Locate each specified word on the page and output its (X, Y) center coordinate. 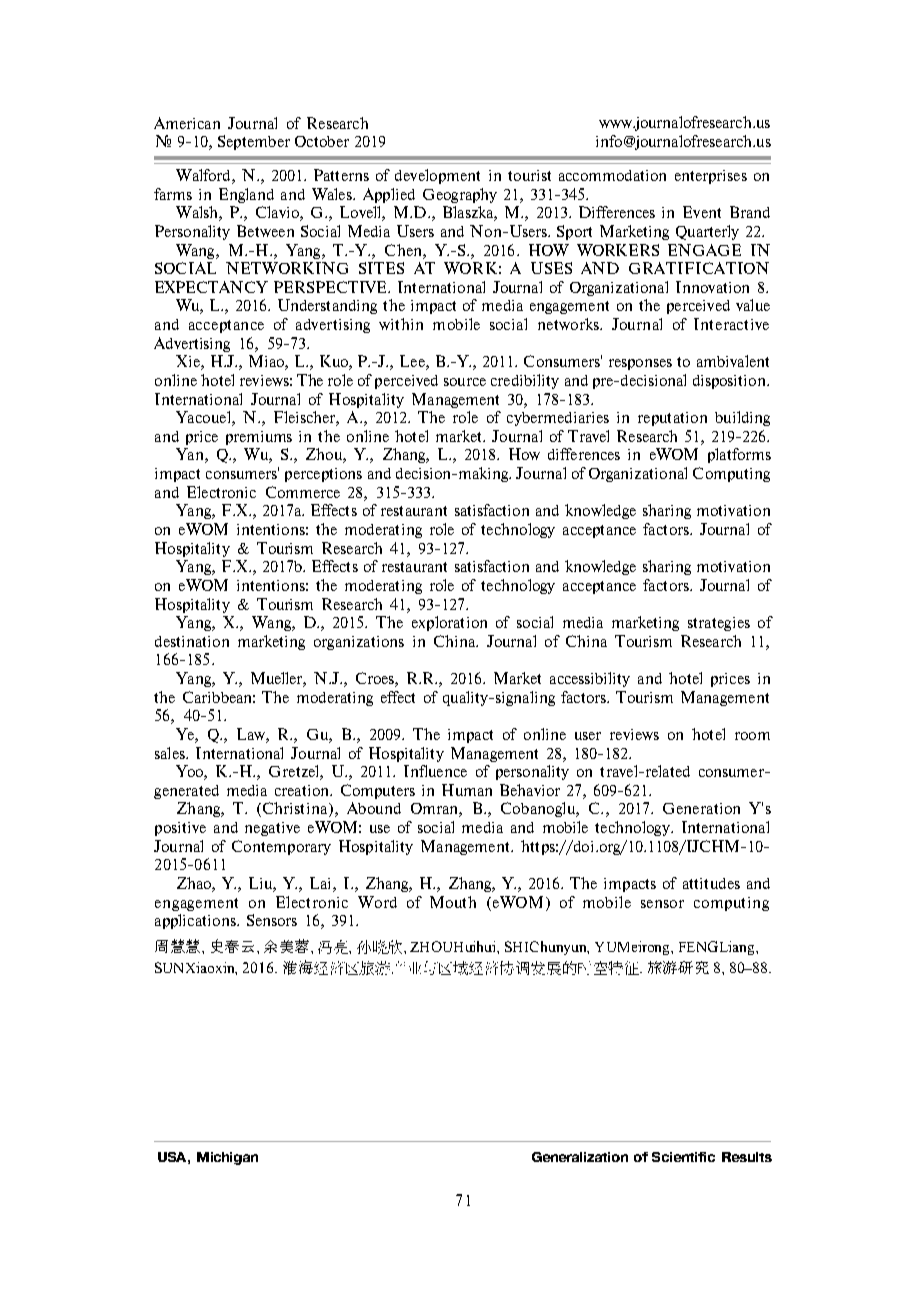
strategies (719, 624)
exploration (449, 623)
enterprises (711, 177)
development (437, 176)
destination (192, 641)
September (254, 142)
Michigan (227, 1158)
